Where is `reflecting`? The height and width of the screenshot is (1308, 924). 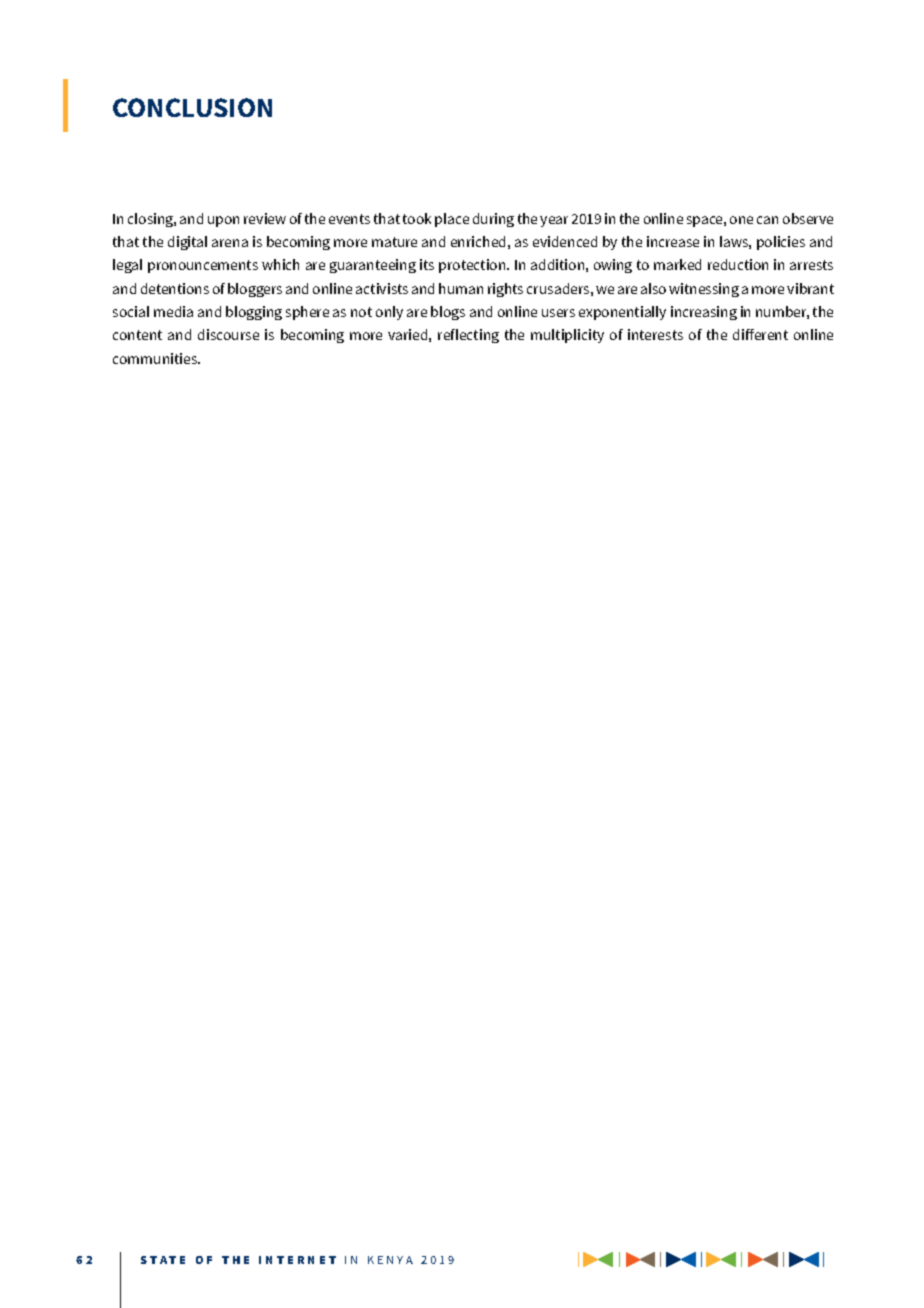
reflecting is located at coordinates (468, 336).
